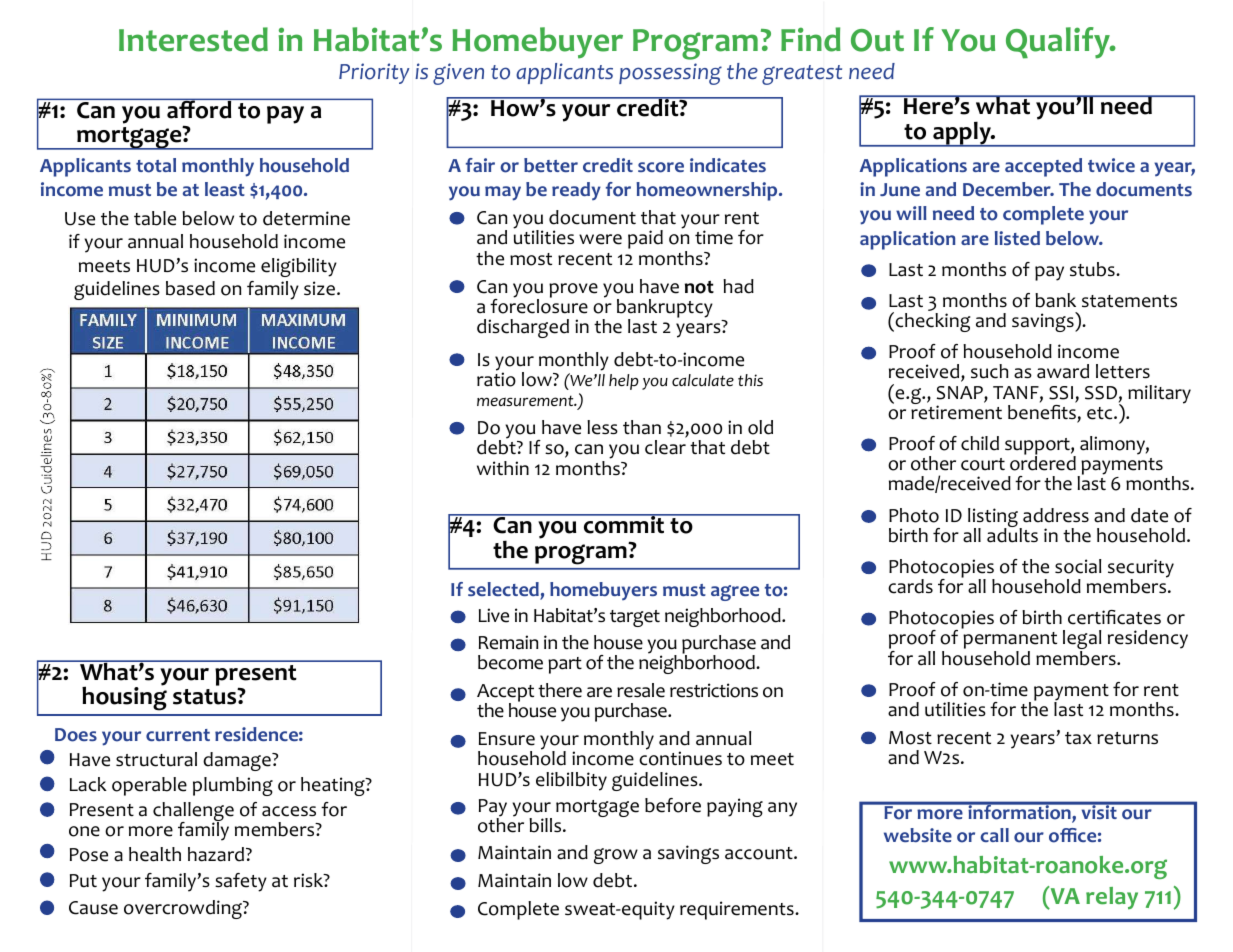  Describe the element at coordinates (503, 468) in the image. I see `within` at that location.
